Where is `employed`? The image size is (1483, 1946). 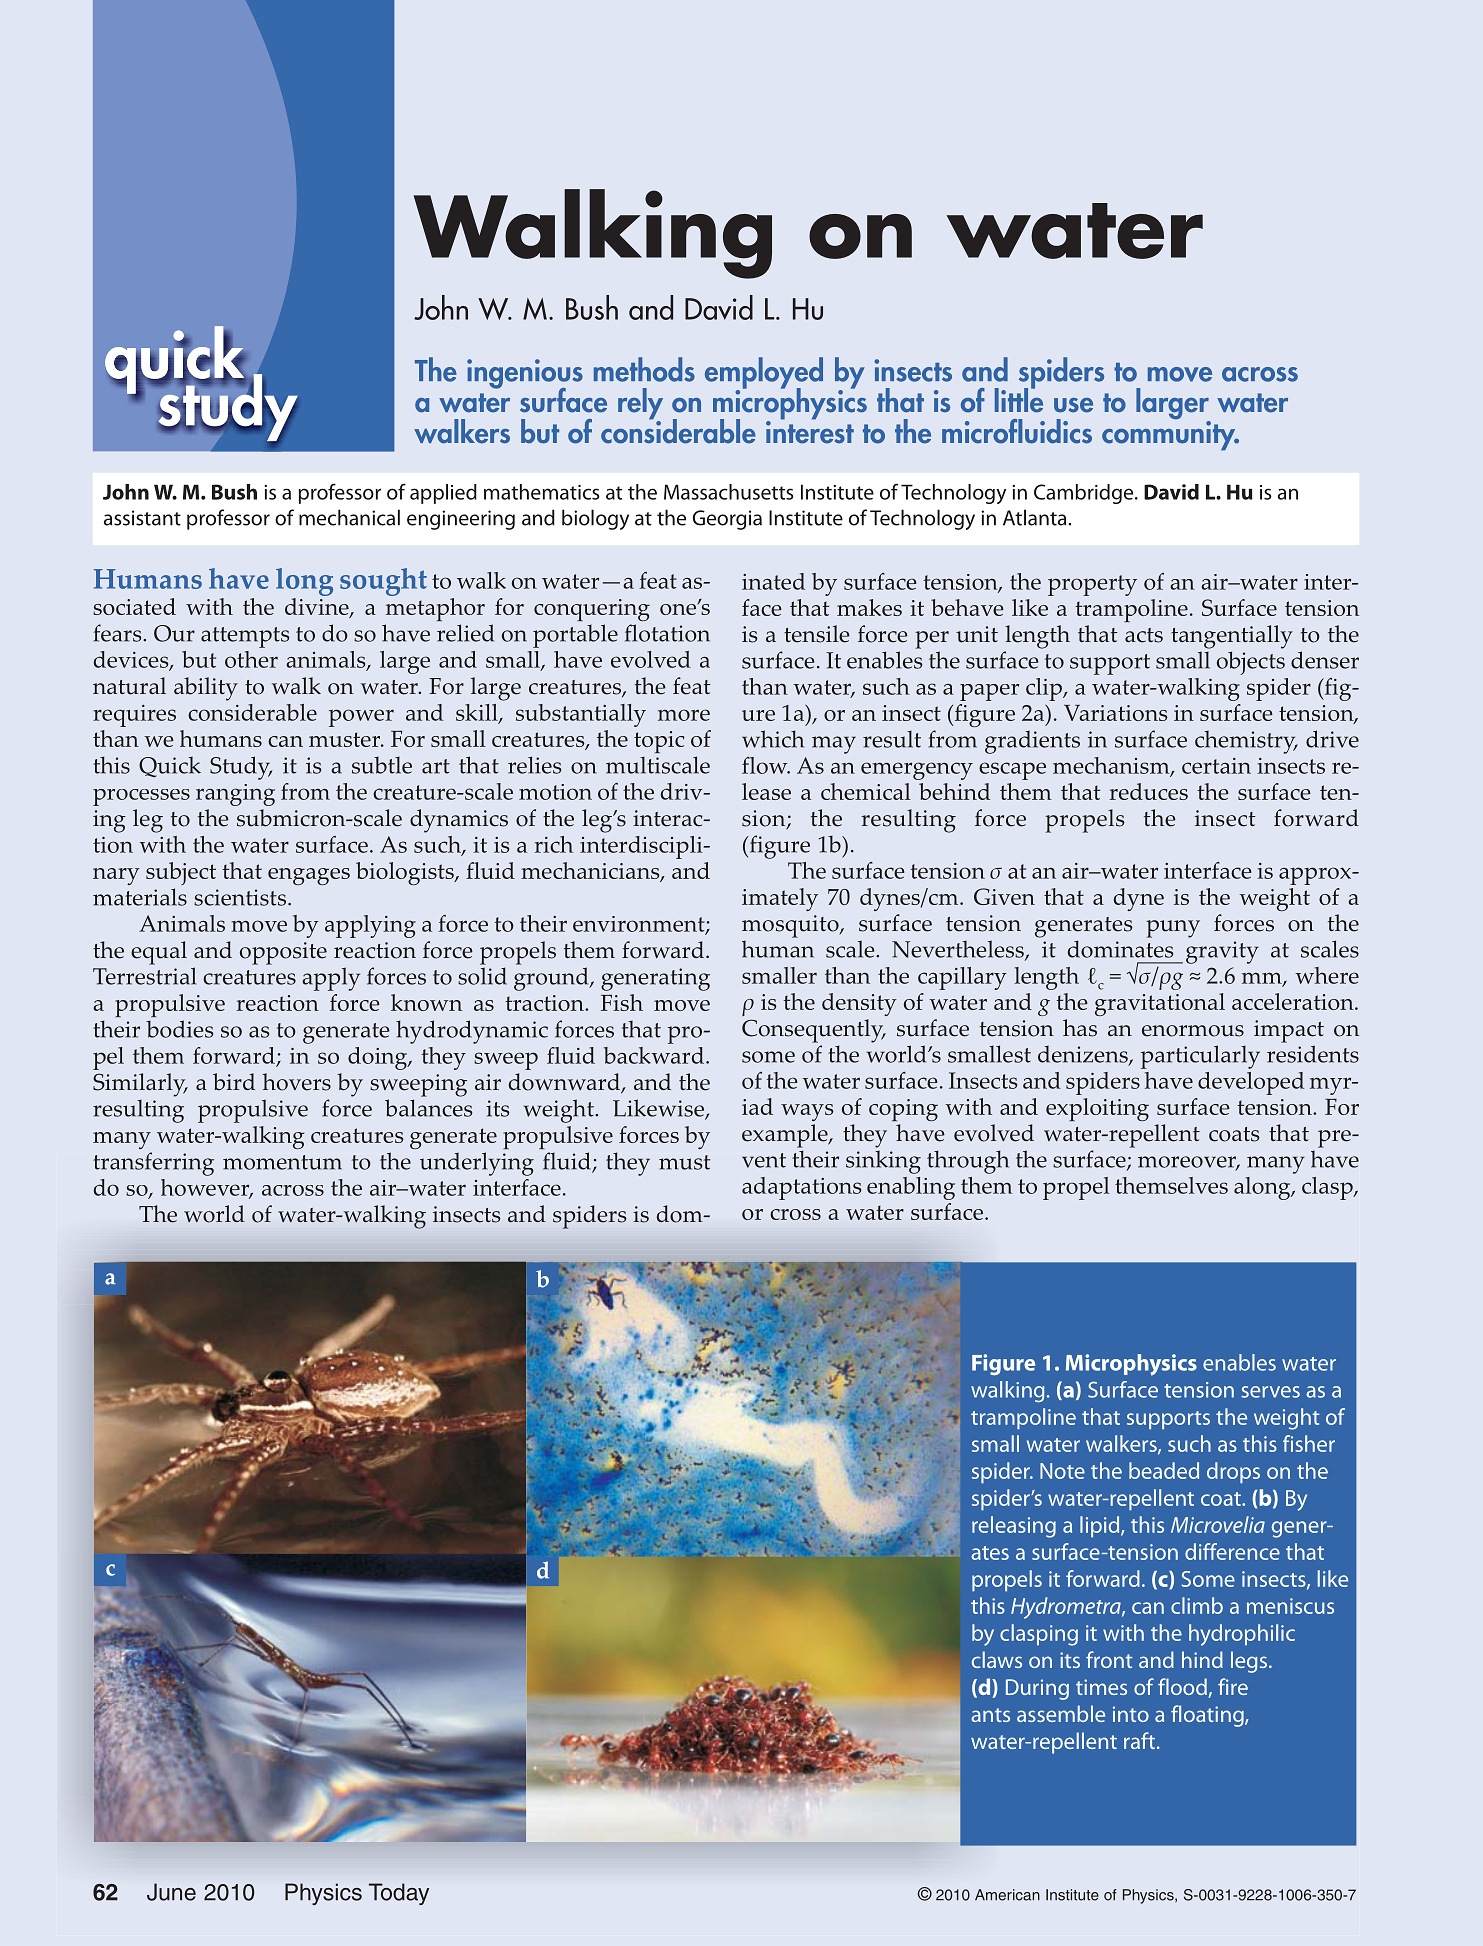 employed is located at coordinates (764, 374).
